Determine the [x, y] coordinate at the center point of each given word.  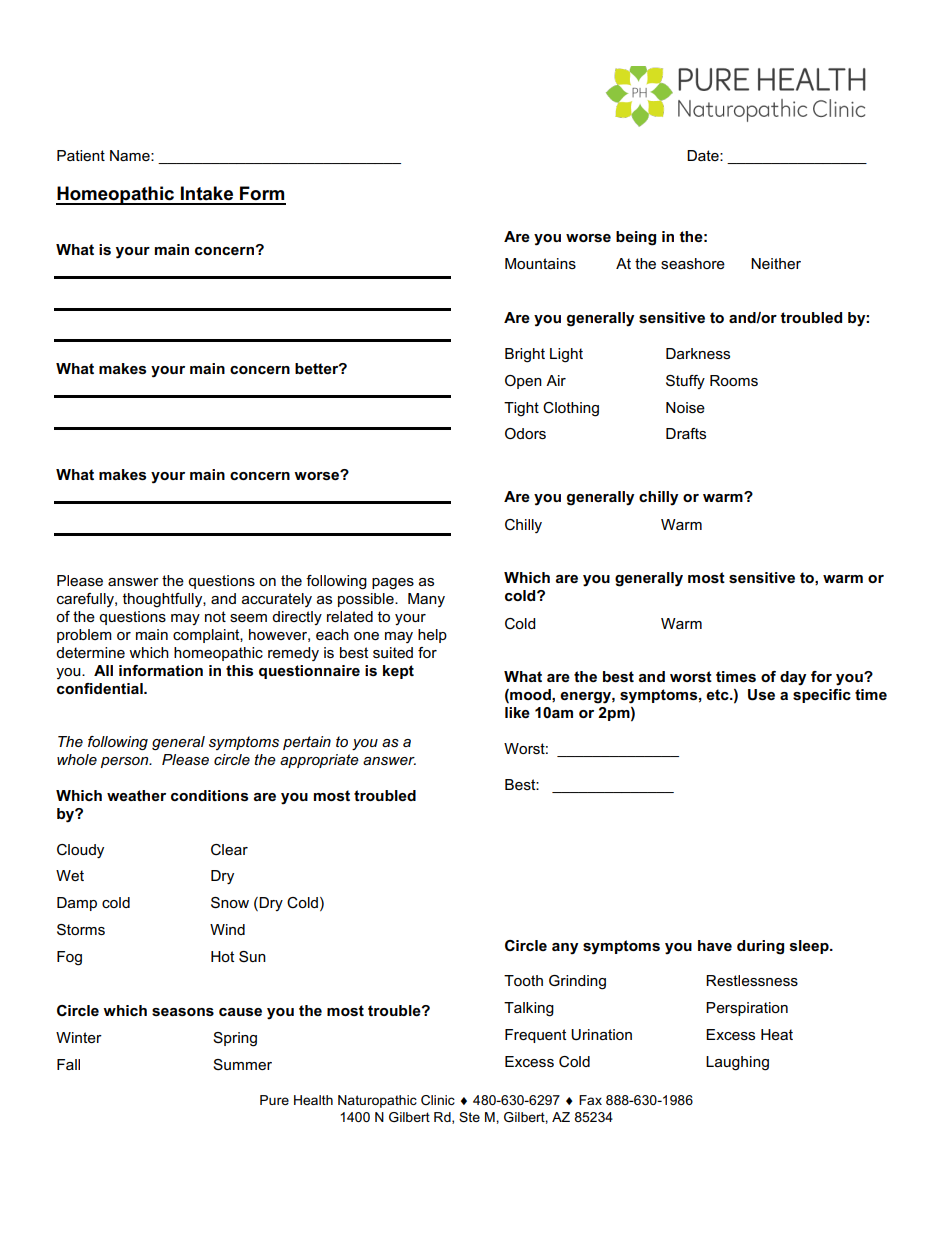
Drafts [686, 433]
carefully [86, 600]
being [636, 238]
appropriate [319, 761]
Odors [525, 433]
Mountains [540, 263]
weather [136, 795]
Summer [242, 1064]
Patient [81, 155]
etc [718, 694]
